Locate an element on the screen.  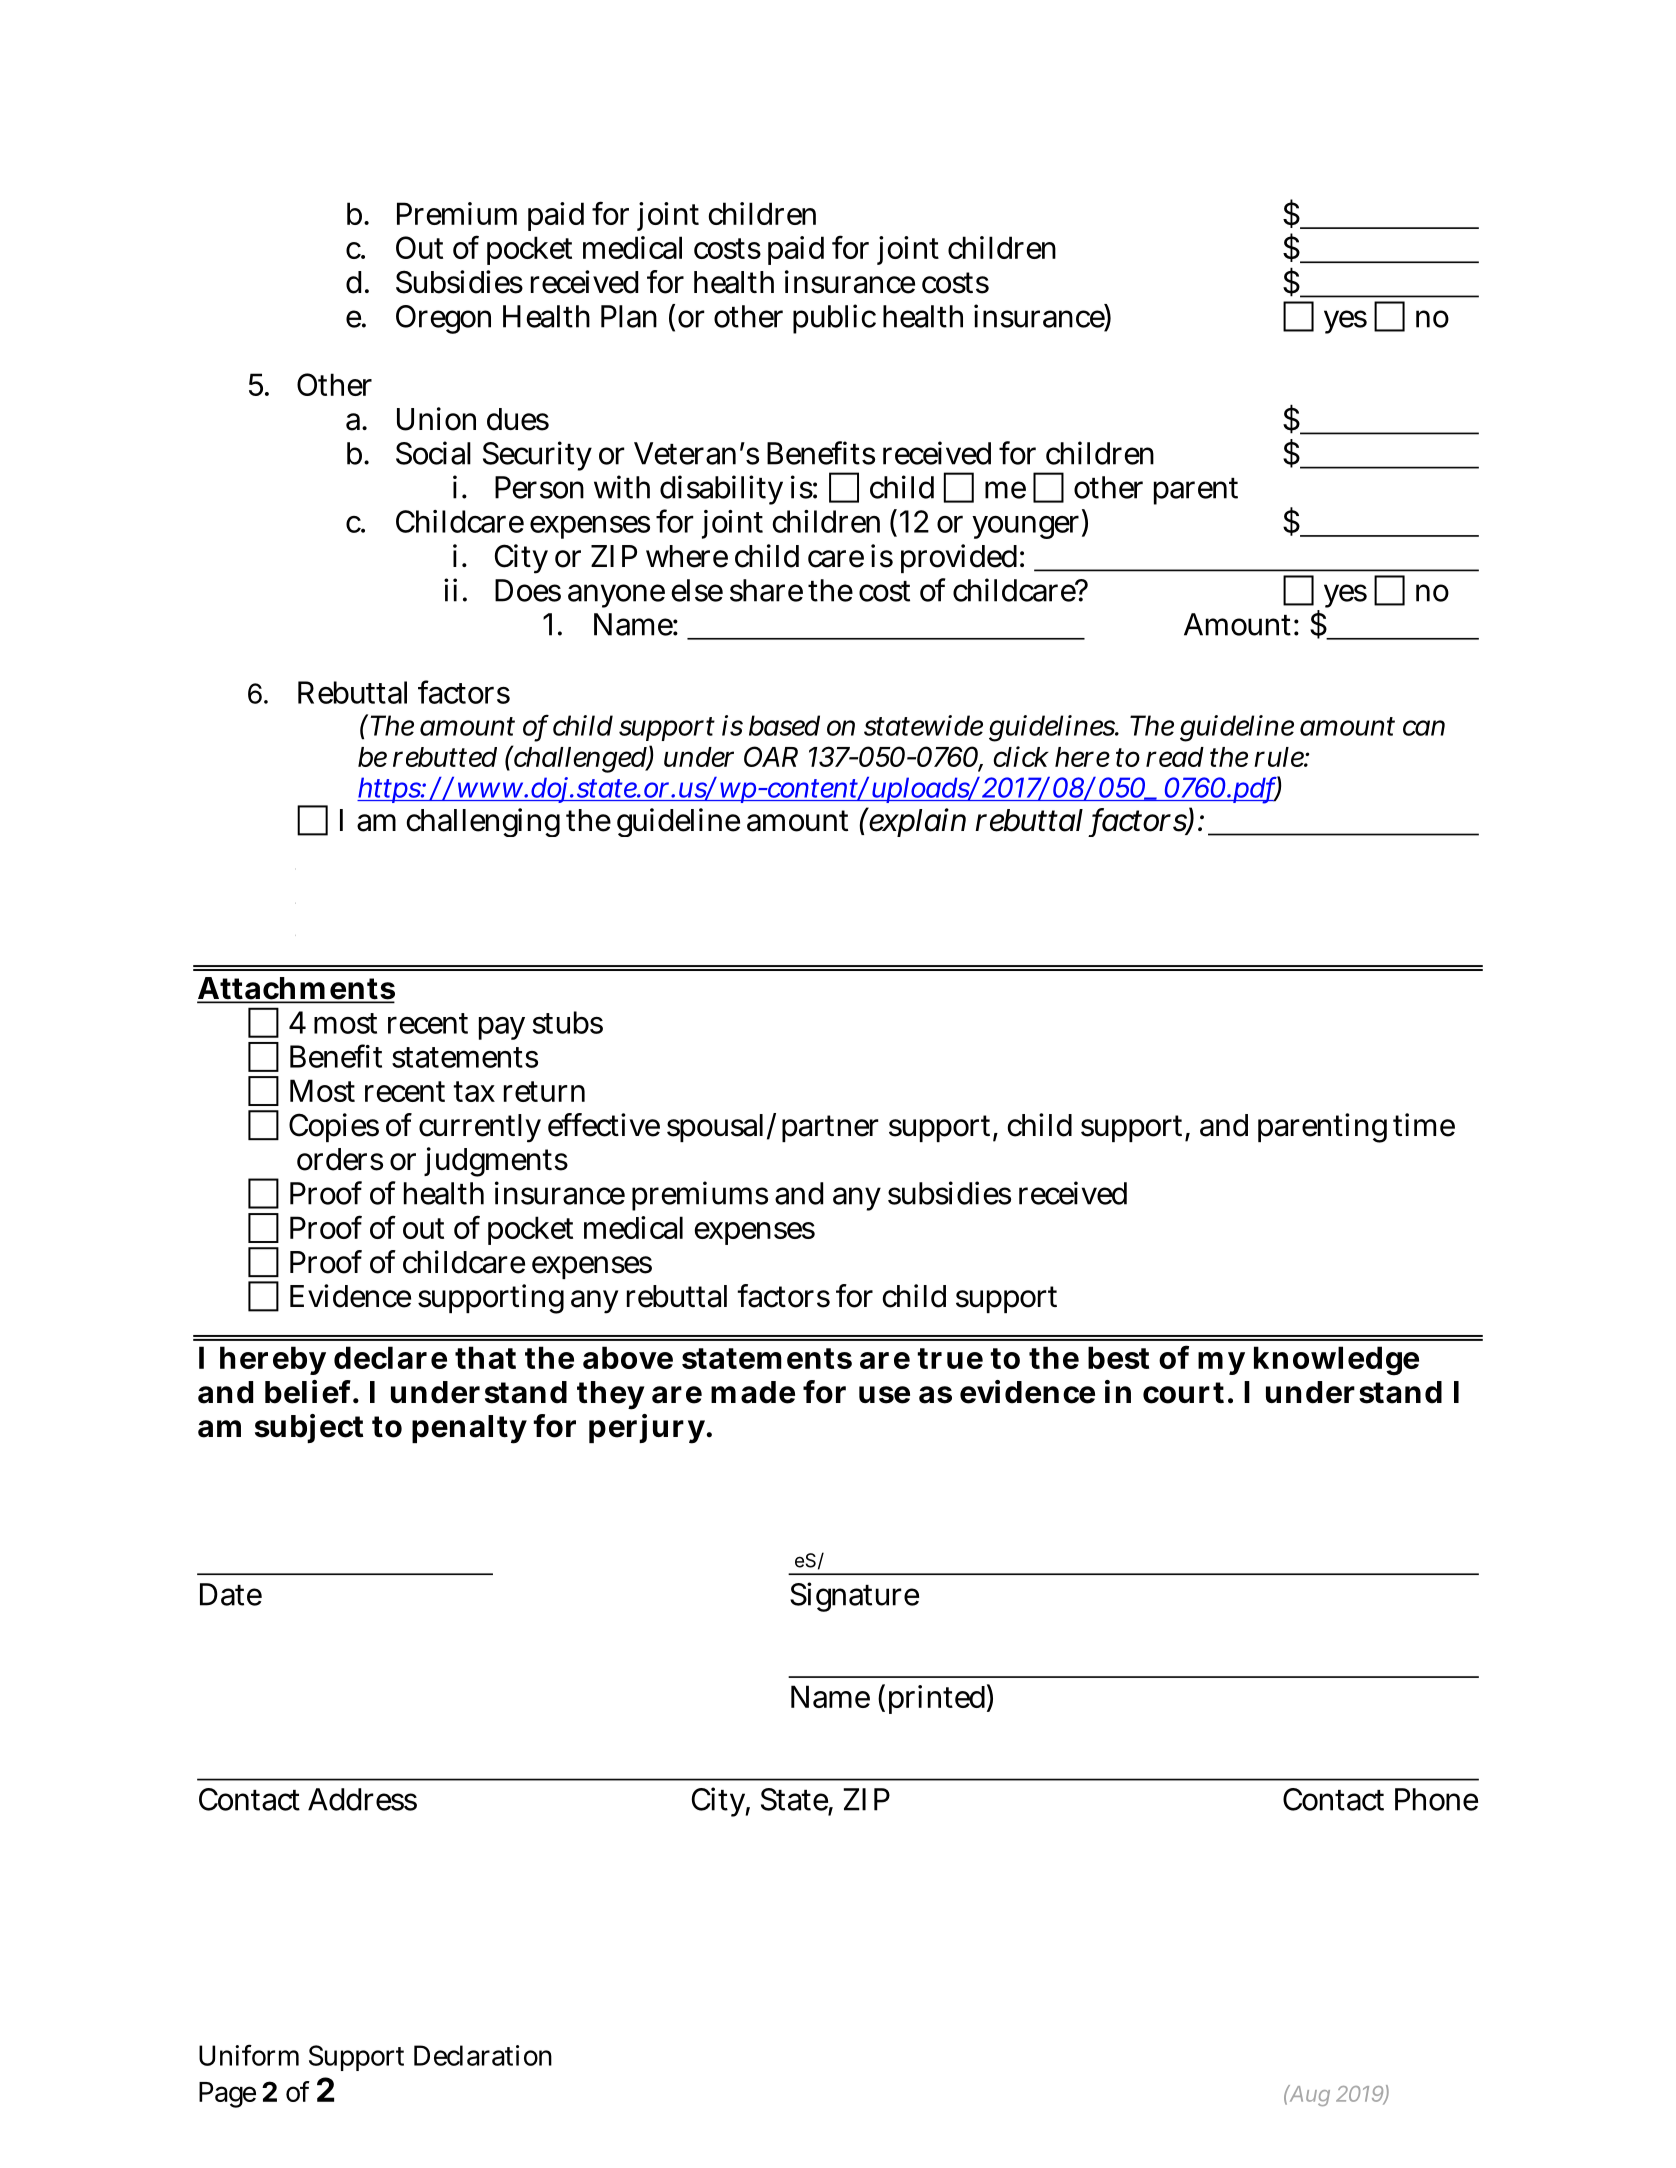
public is located at coordinates (834, 319).
